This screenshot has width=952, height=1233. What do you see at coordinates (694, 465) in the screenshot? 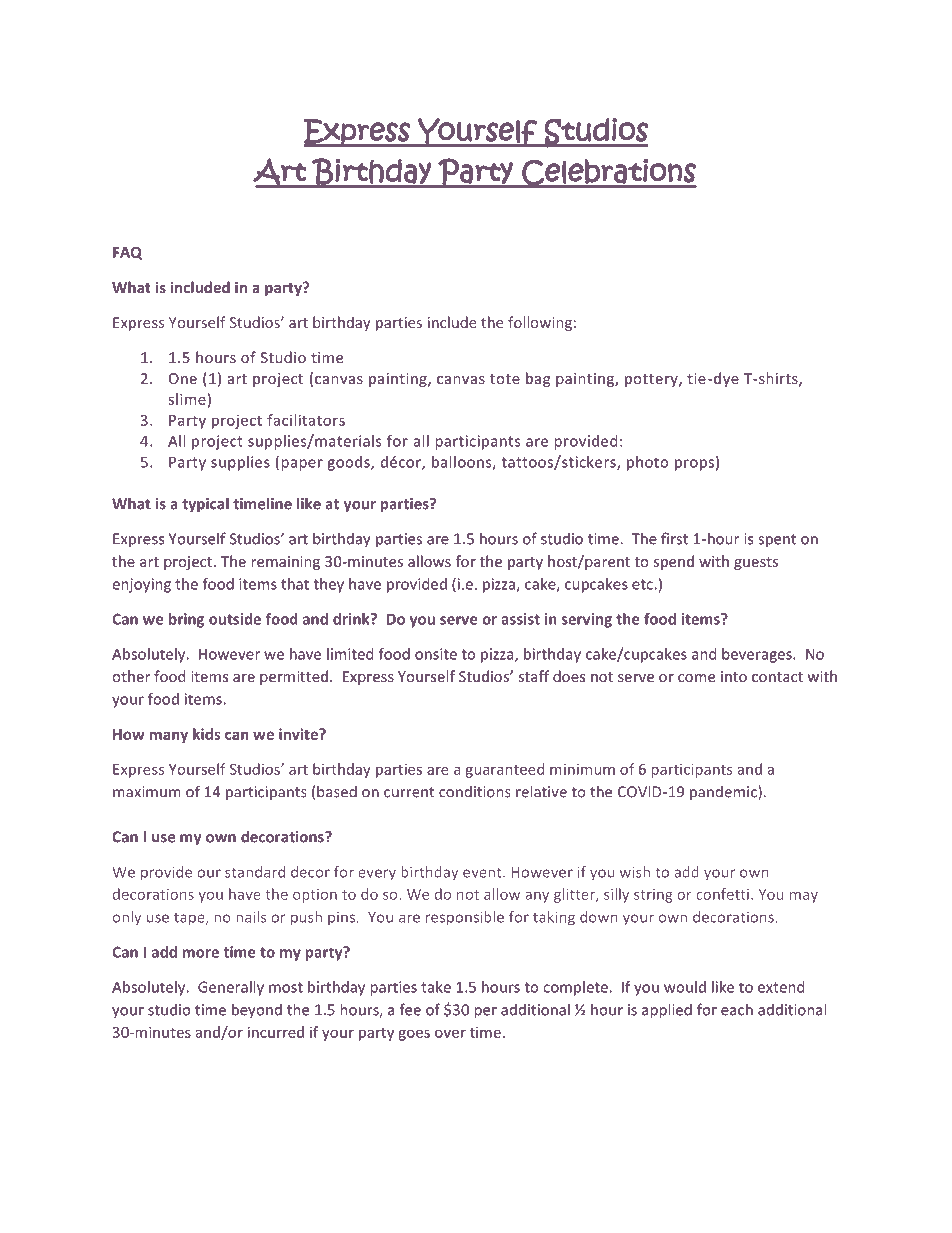
I see `props` at bounding box center [694, 465].
